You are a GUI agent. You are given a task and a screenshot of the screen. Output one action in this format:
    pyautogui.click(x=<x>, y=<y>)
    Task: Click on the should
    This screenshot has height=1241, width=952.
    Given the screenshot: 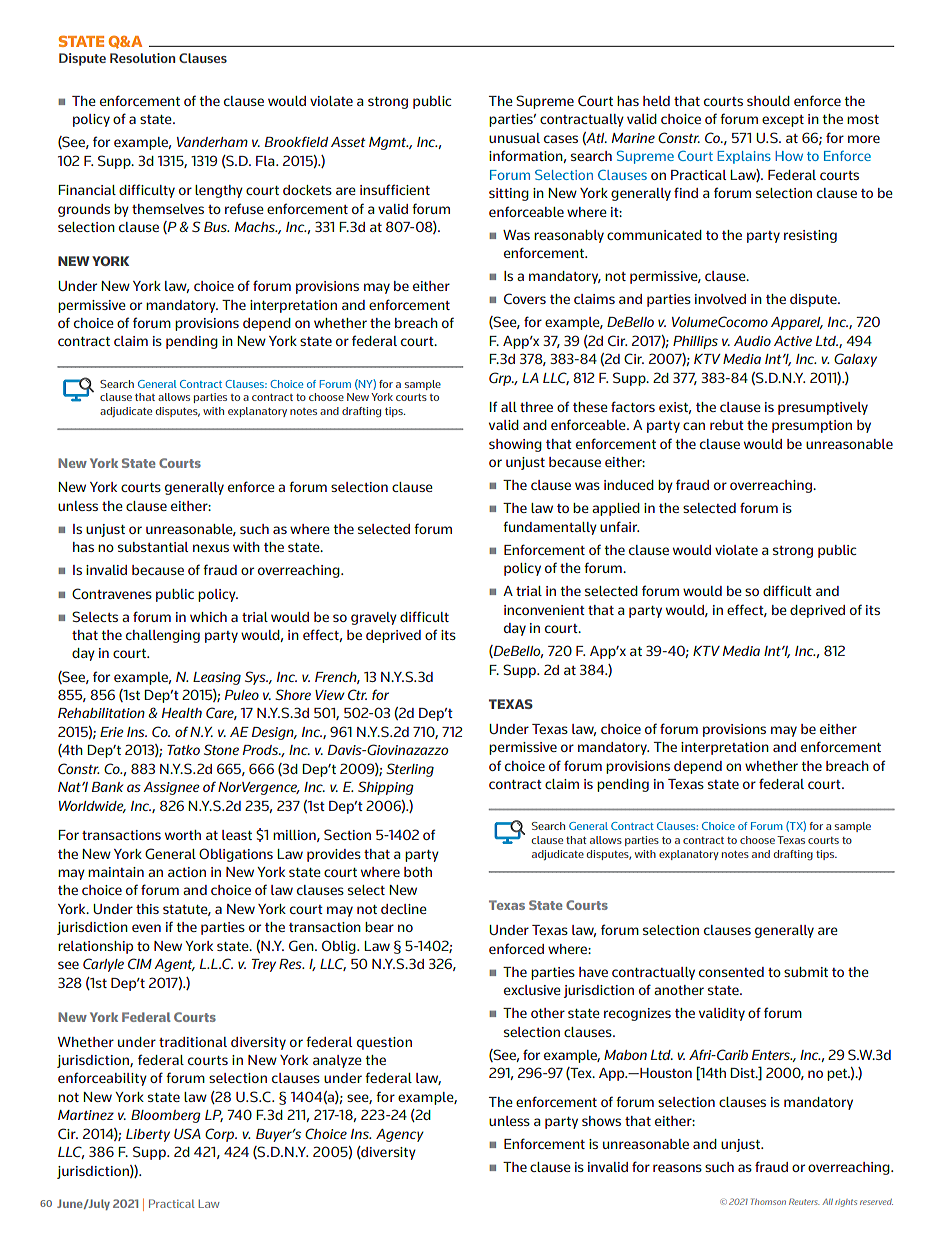 What is the action you would take?
    pyautogui.click(x=768, y=101)
